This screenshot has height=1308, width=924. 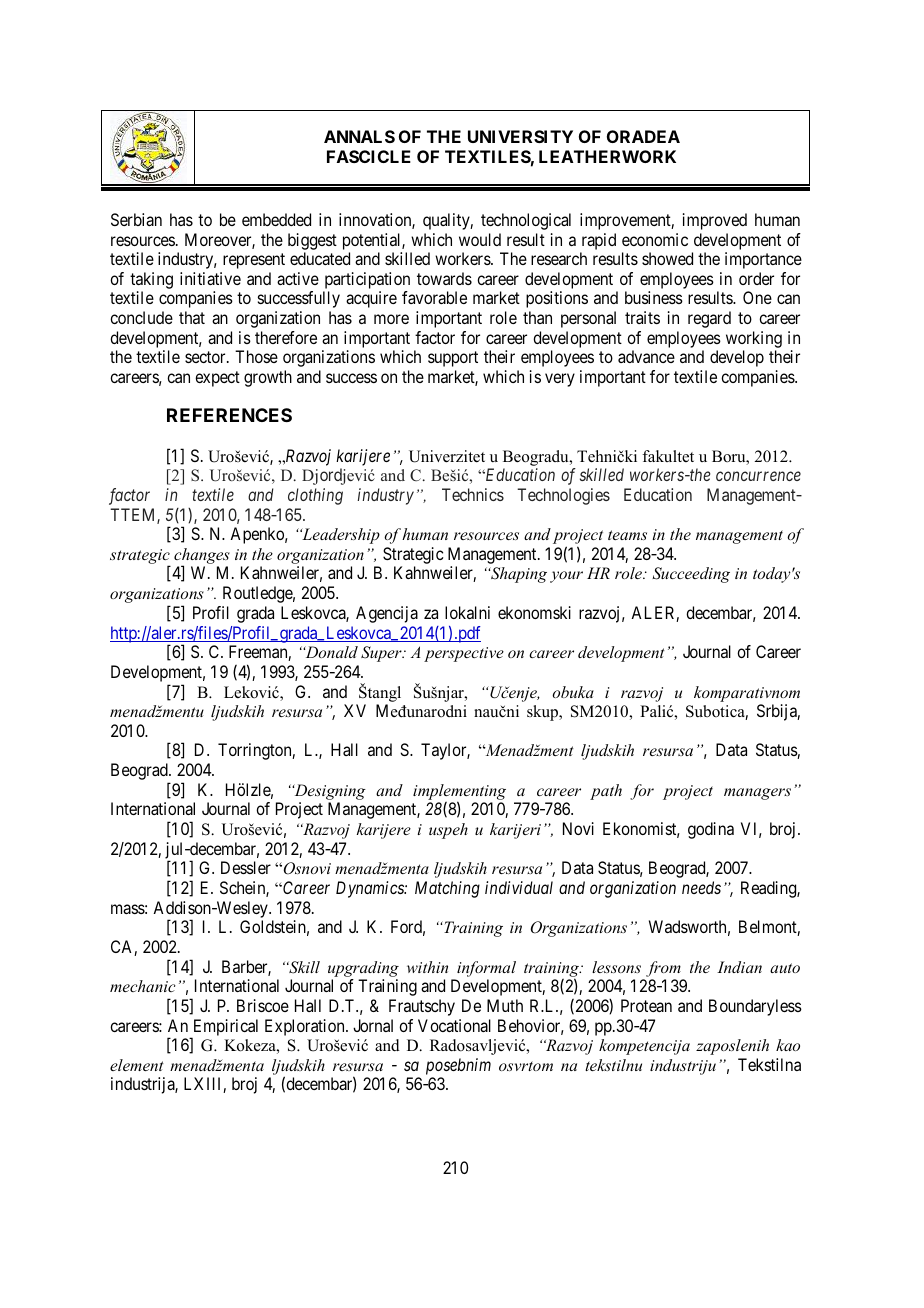 What do you see at coordinates (691, 575) in the screenshot?
I see `Succeeding` at bounding box center [691, 575].
